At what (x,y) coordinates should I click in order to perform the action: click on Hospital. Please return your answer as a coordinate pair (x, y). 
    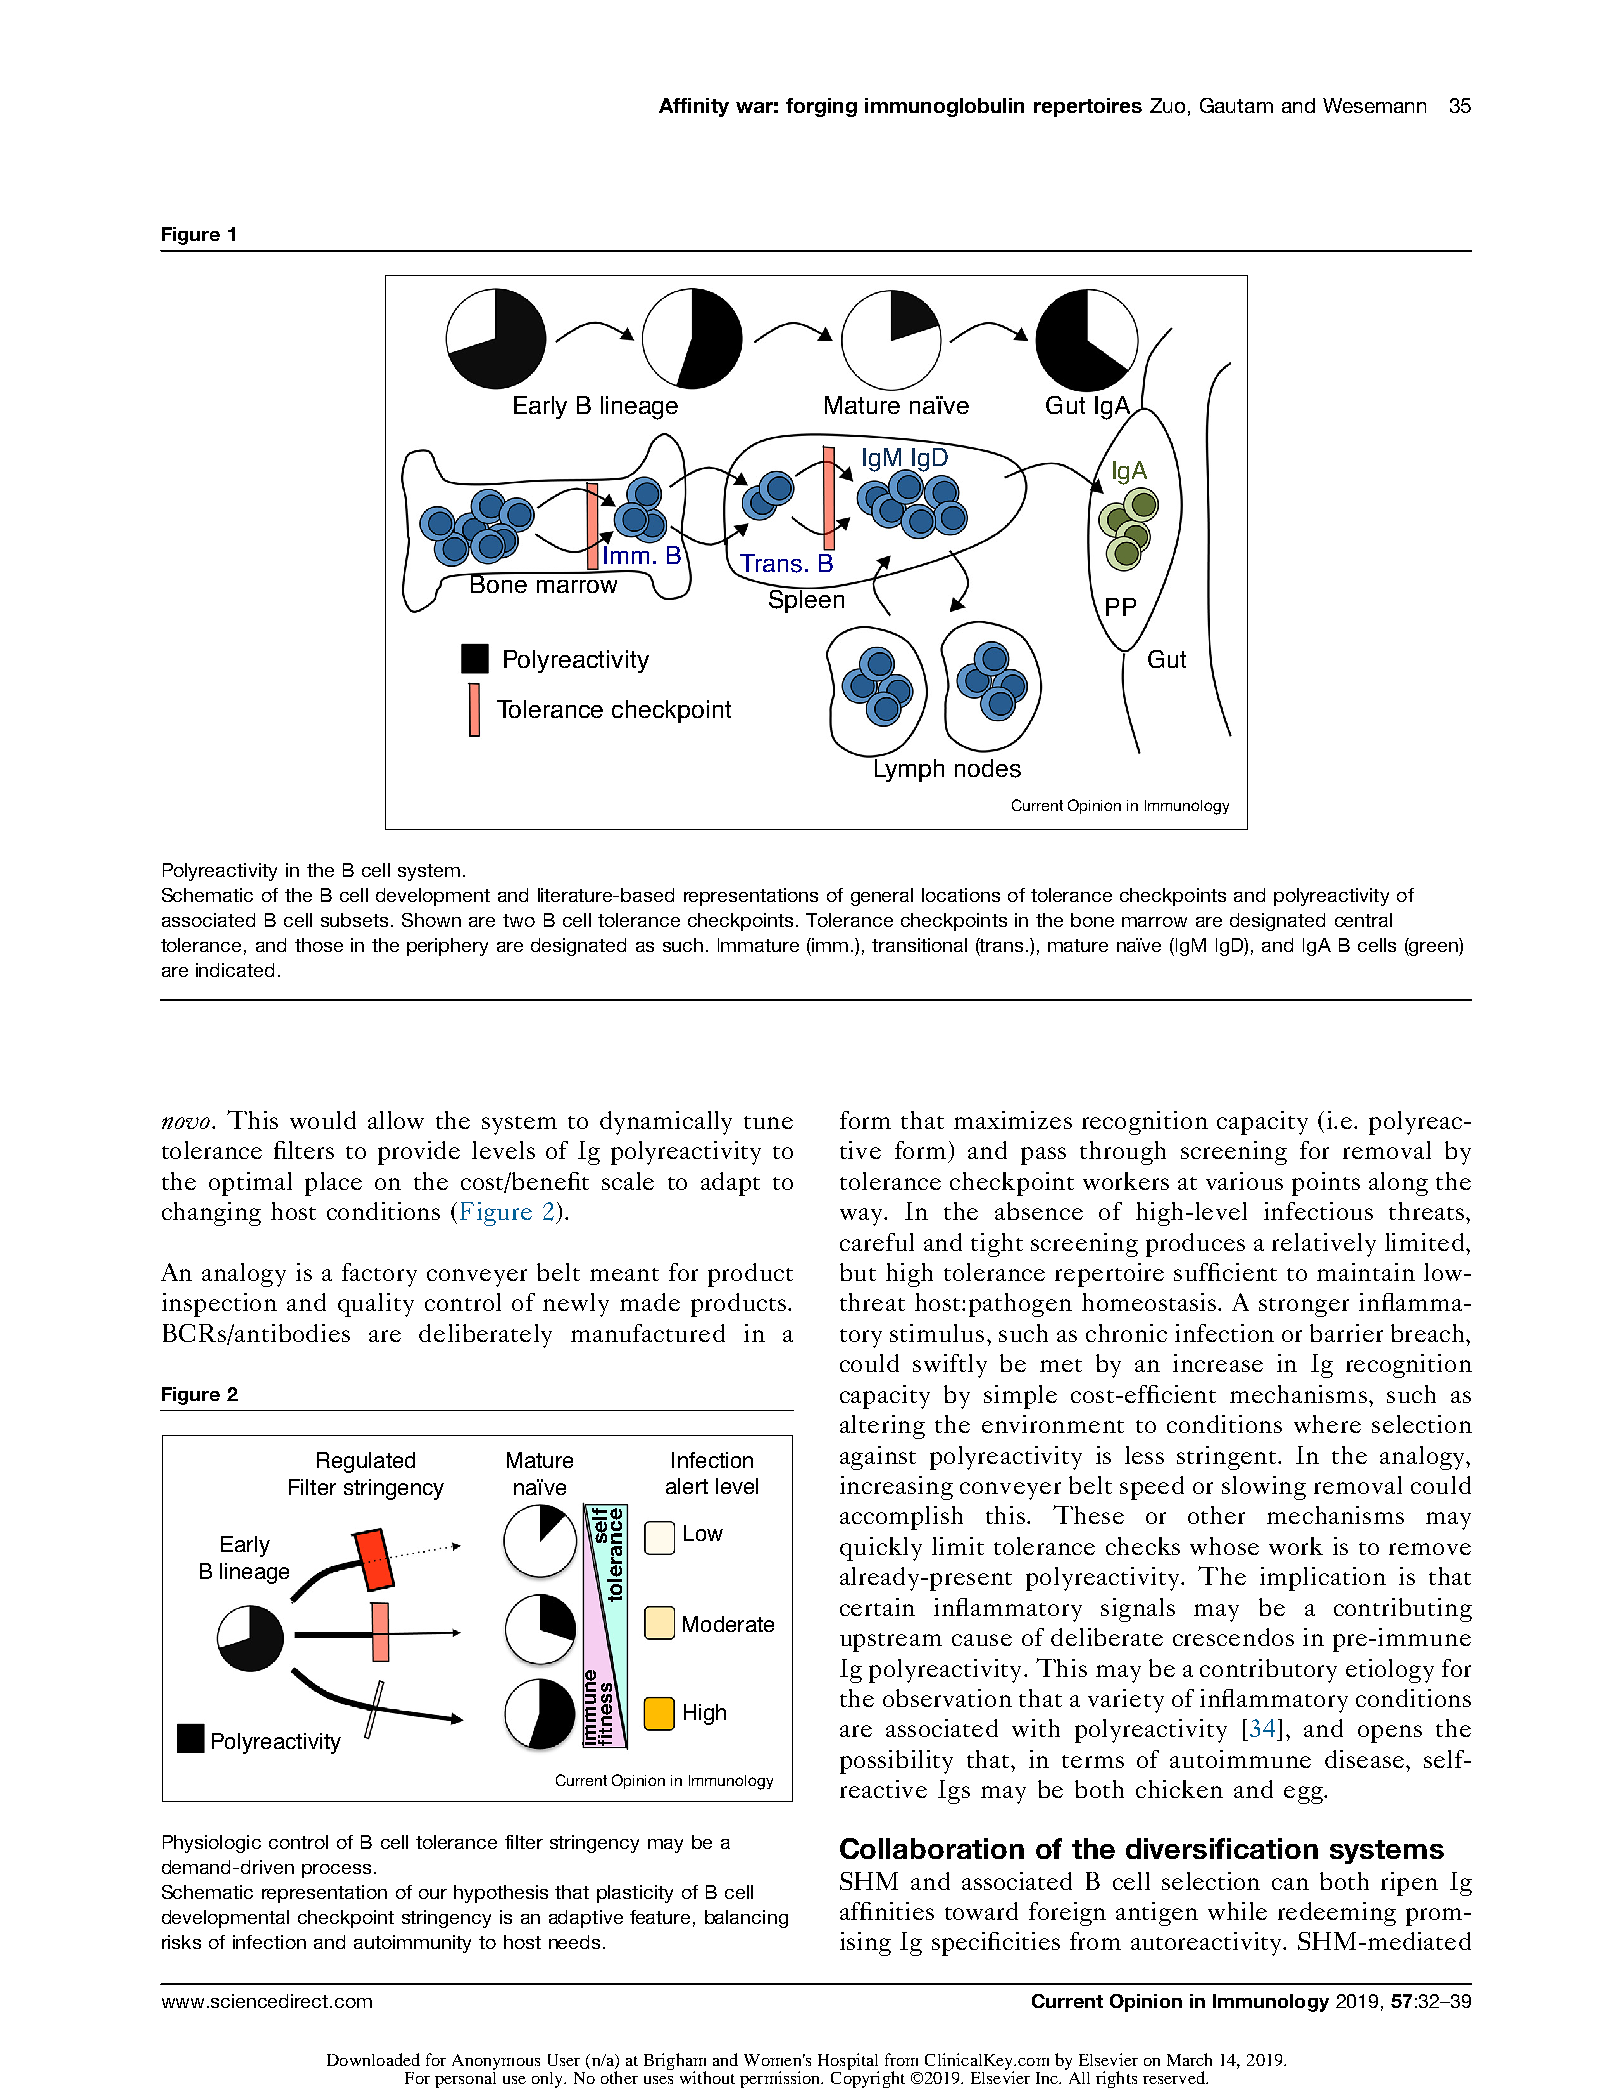
    Looking at the image, I should click on (848, 2062).
